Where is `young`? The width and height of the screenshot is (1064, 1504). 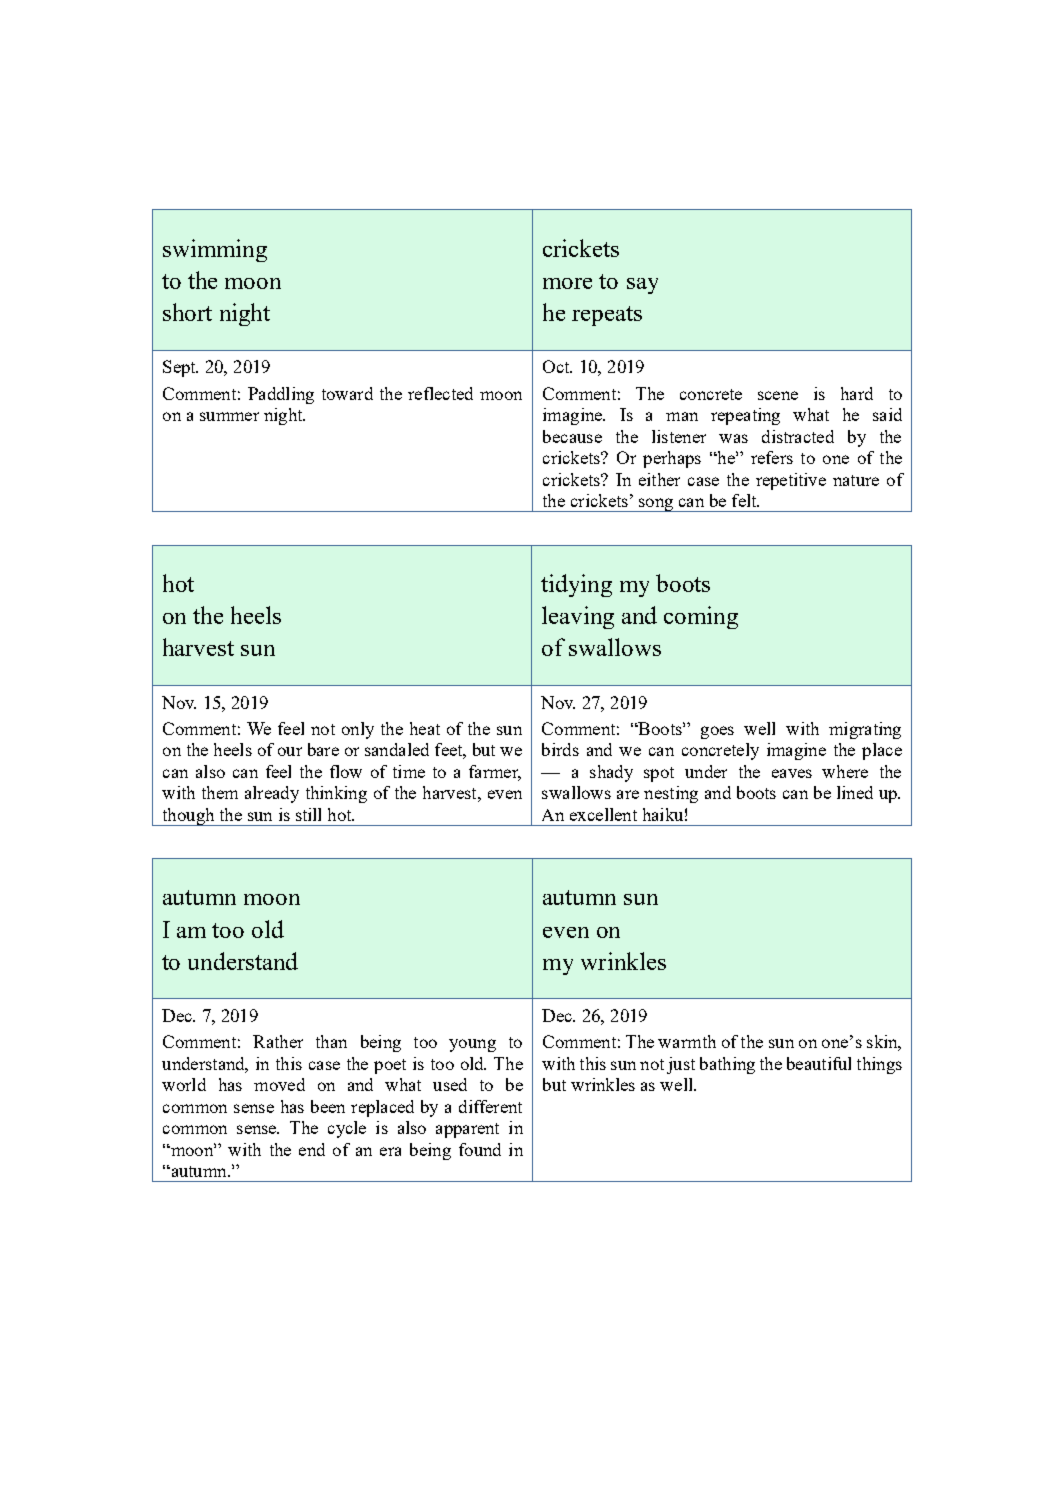
young is located at coordinates (472, 1045).
